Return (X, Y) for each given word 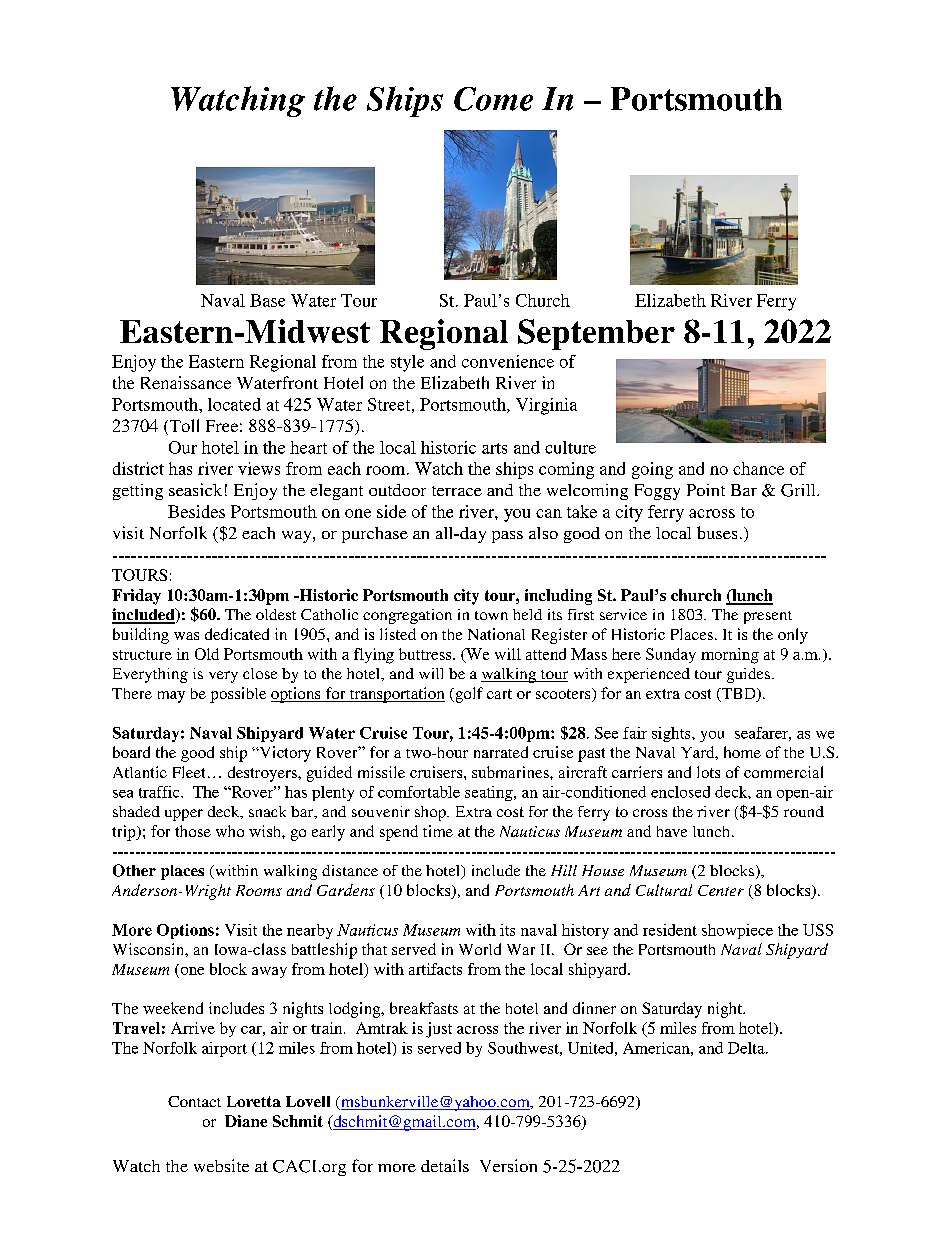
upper (184, 815)
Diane (246, 1121)
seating (490, 793)
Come (493, 99)
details (445, 1165)
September (596, 334)
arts (494, 448)
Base (267, 300)
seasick (195, 489)
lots (708, 772)
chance (758, 468)
